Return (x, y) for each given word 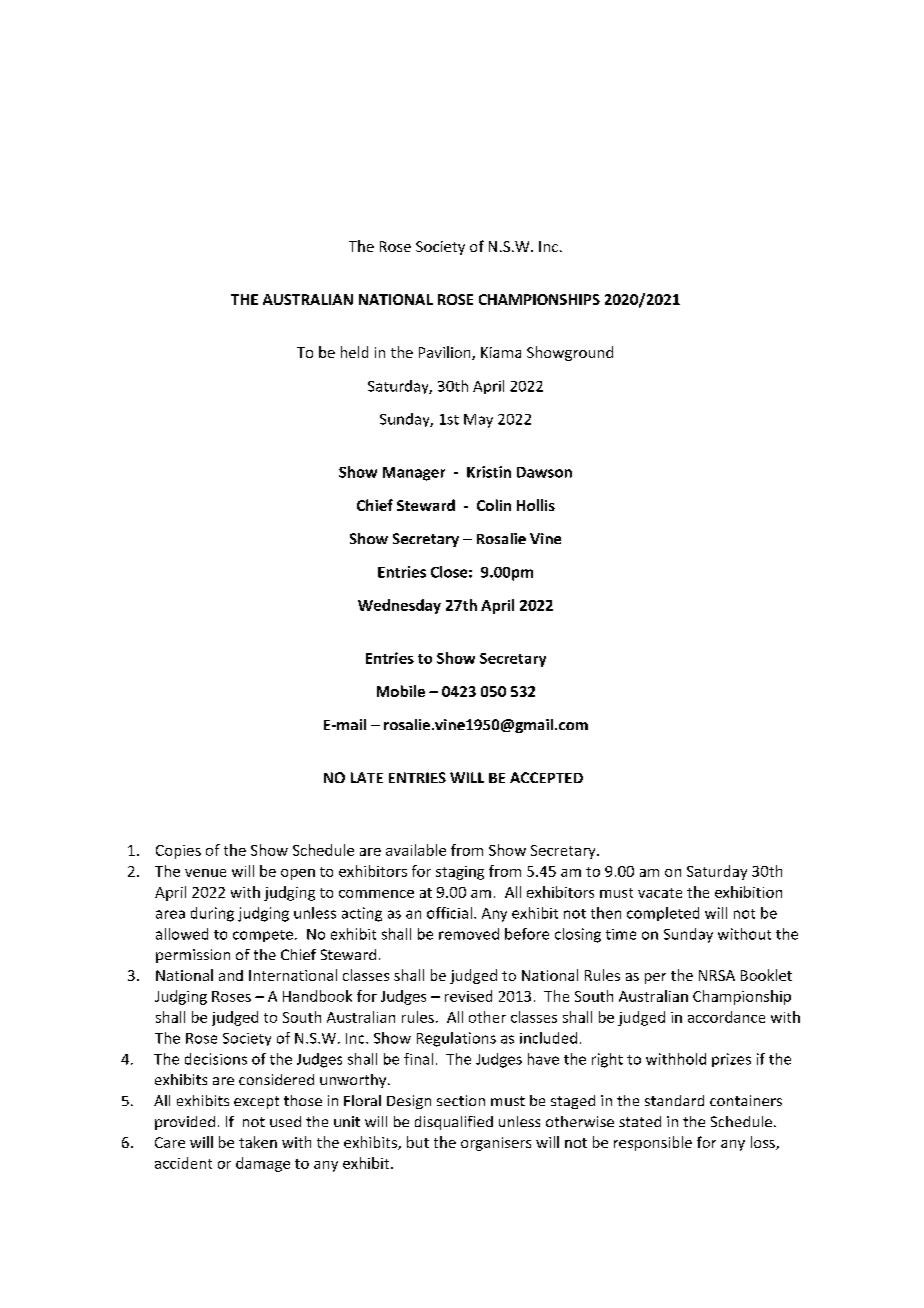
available (416, 850)
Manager (414, 474)
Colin (494, 505)
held (354, 352)
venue (205, 873)
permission (193, 956)
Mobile (401, 691)
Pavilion (446, 353)
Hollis (536, 505)
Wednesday (399, 606)
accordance (726, 1017)
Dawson (544, 472)
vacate (660, 893)
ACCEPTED (546, 777)
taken (258, 1142)
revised (468, 996)
